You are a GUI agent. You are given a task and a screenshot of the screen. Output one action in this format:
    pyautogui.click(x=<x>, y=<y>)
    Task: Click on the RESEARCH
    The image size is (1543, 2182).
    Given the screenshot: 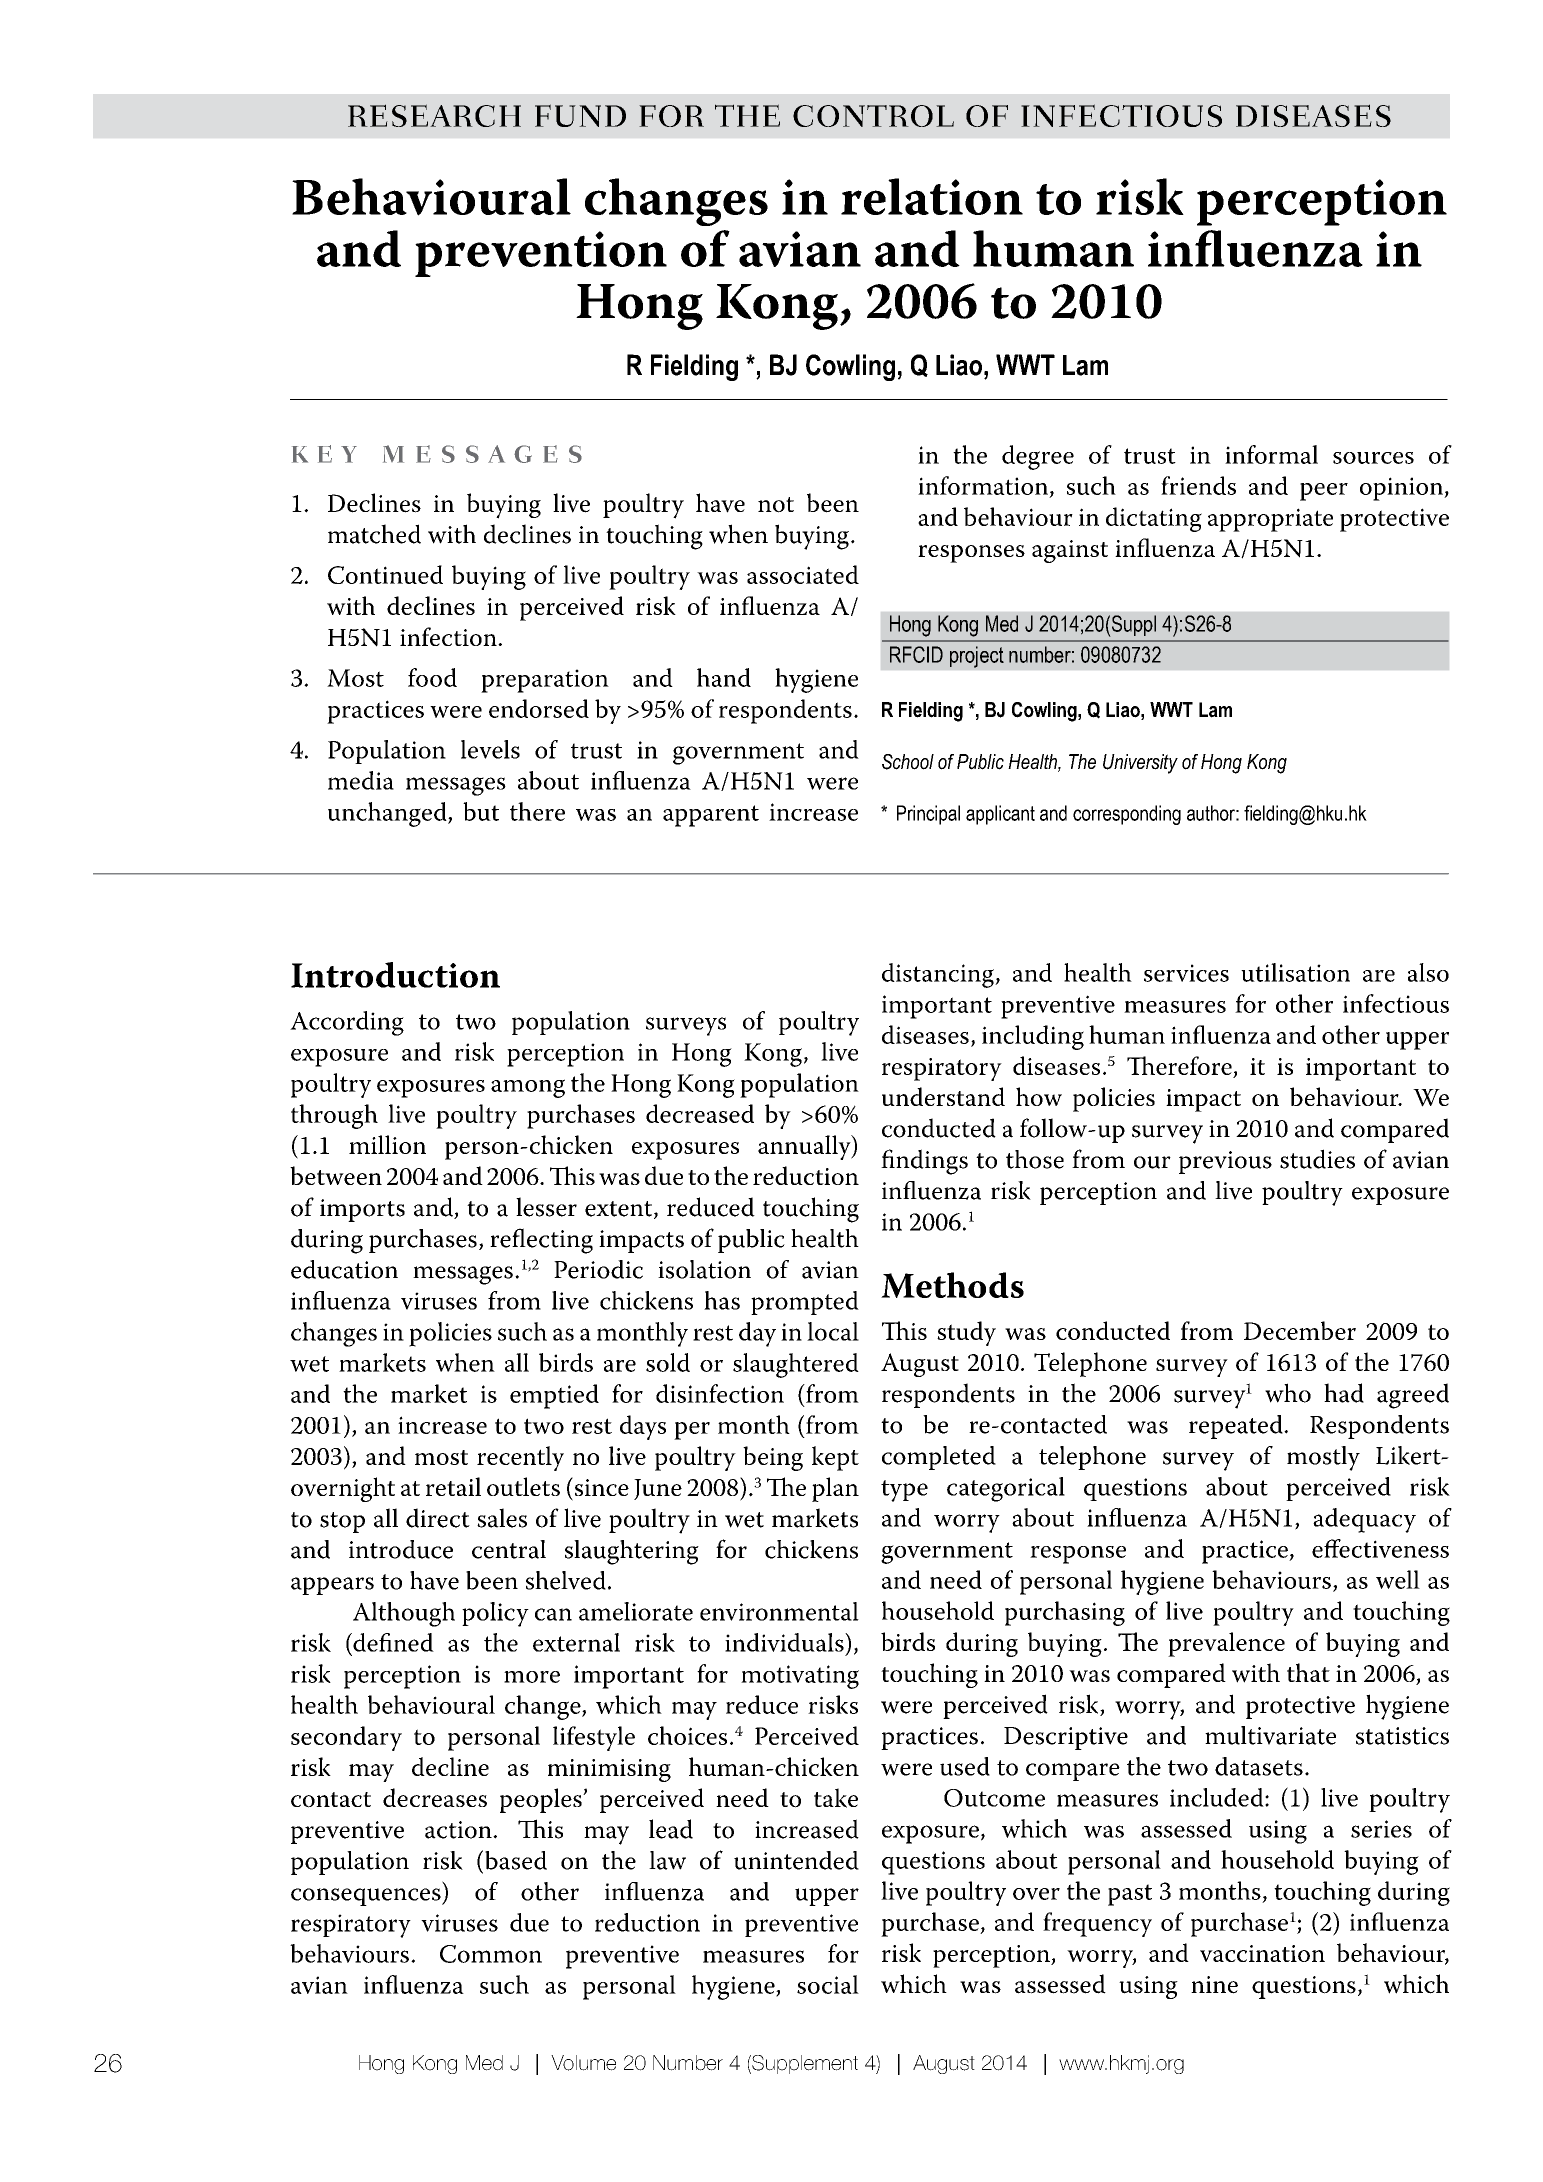 What is the action you would take?
    pyautogui.click(x=434, y=115)
